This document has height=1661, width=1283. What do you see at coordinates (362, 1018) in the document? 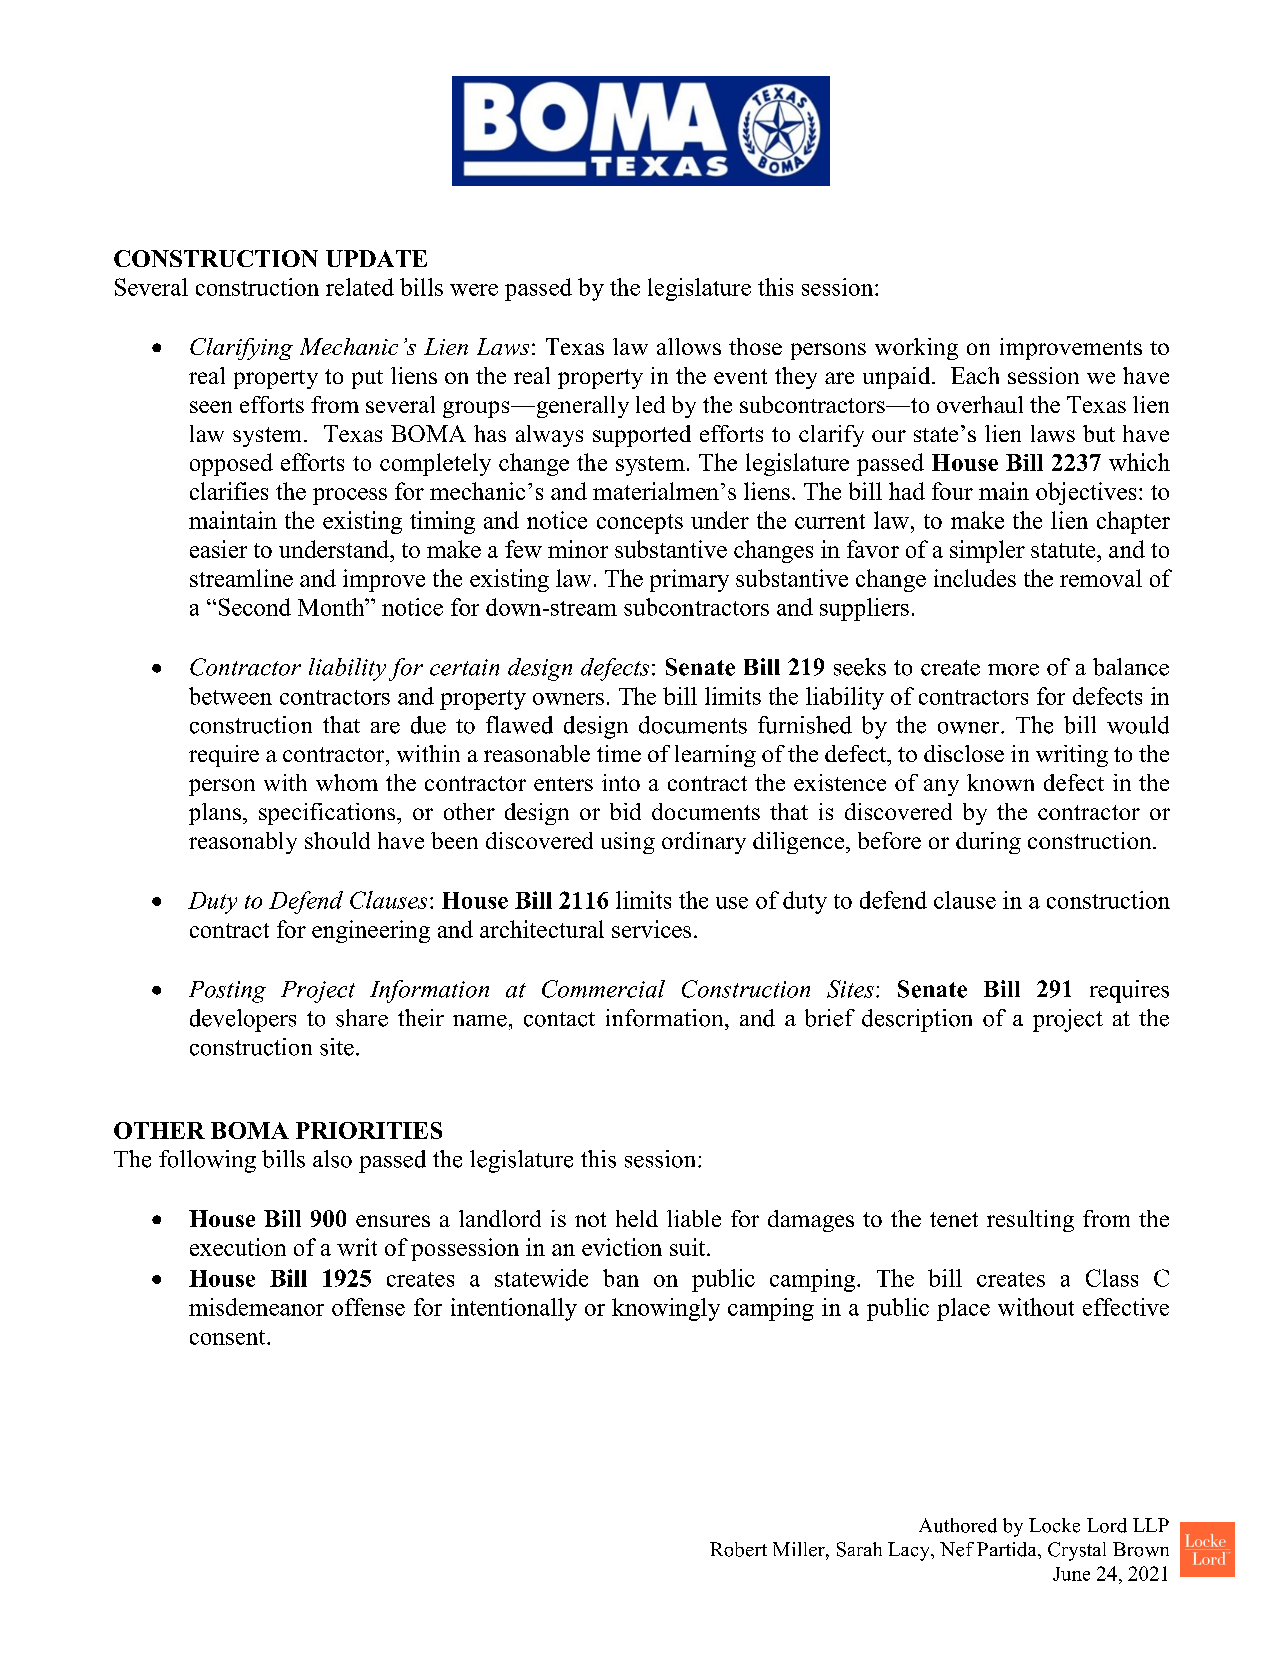
I see `share` at bounding box center [362, 1018].
